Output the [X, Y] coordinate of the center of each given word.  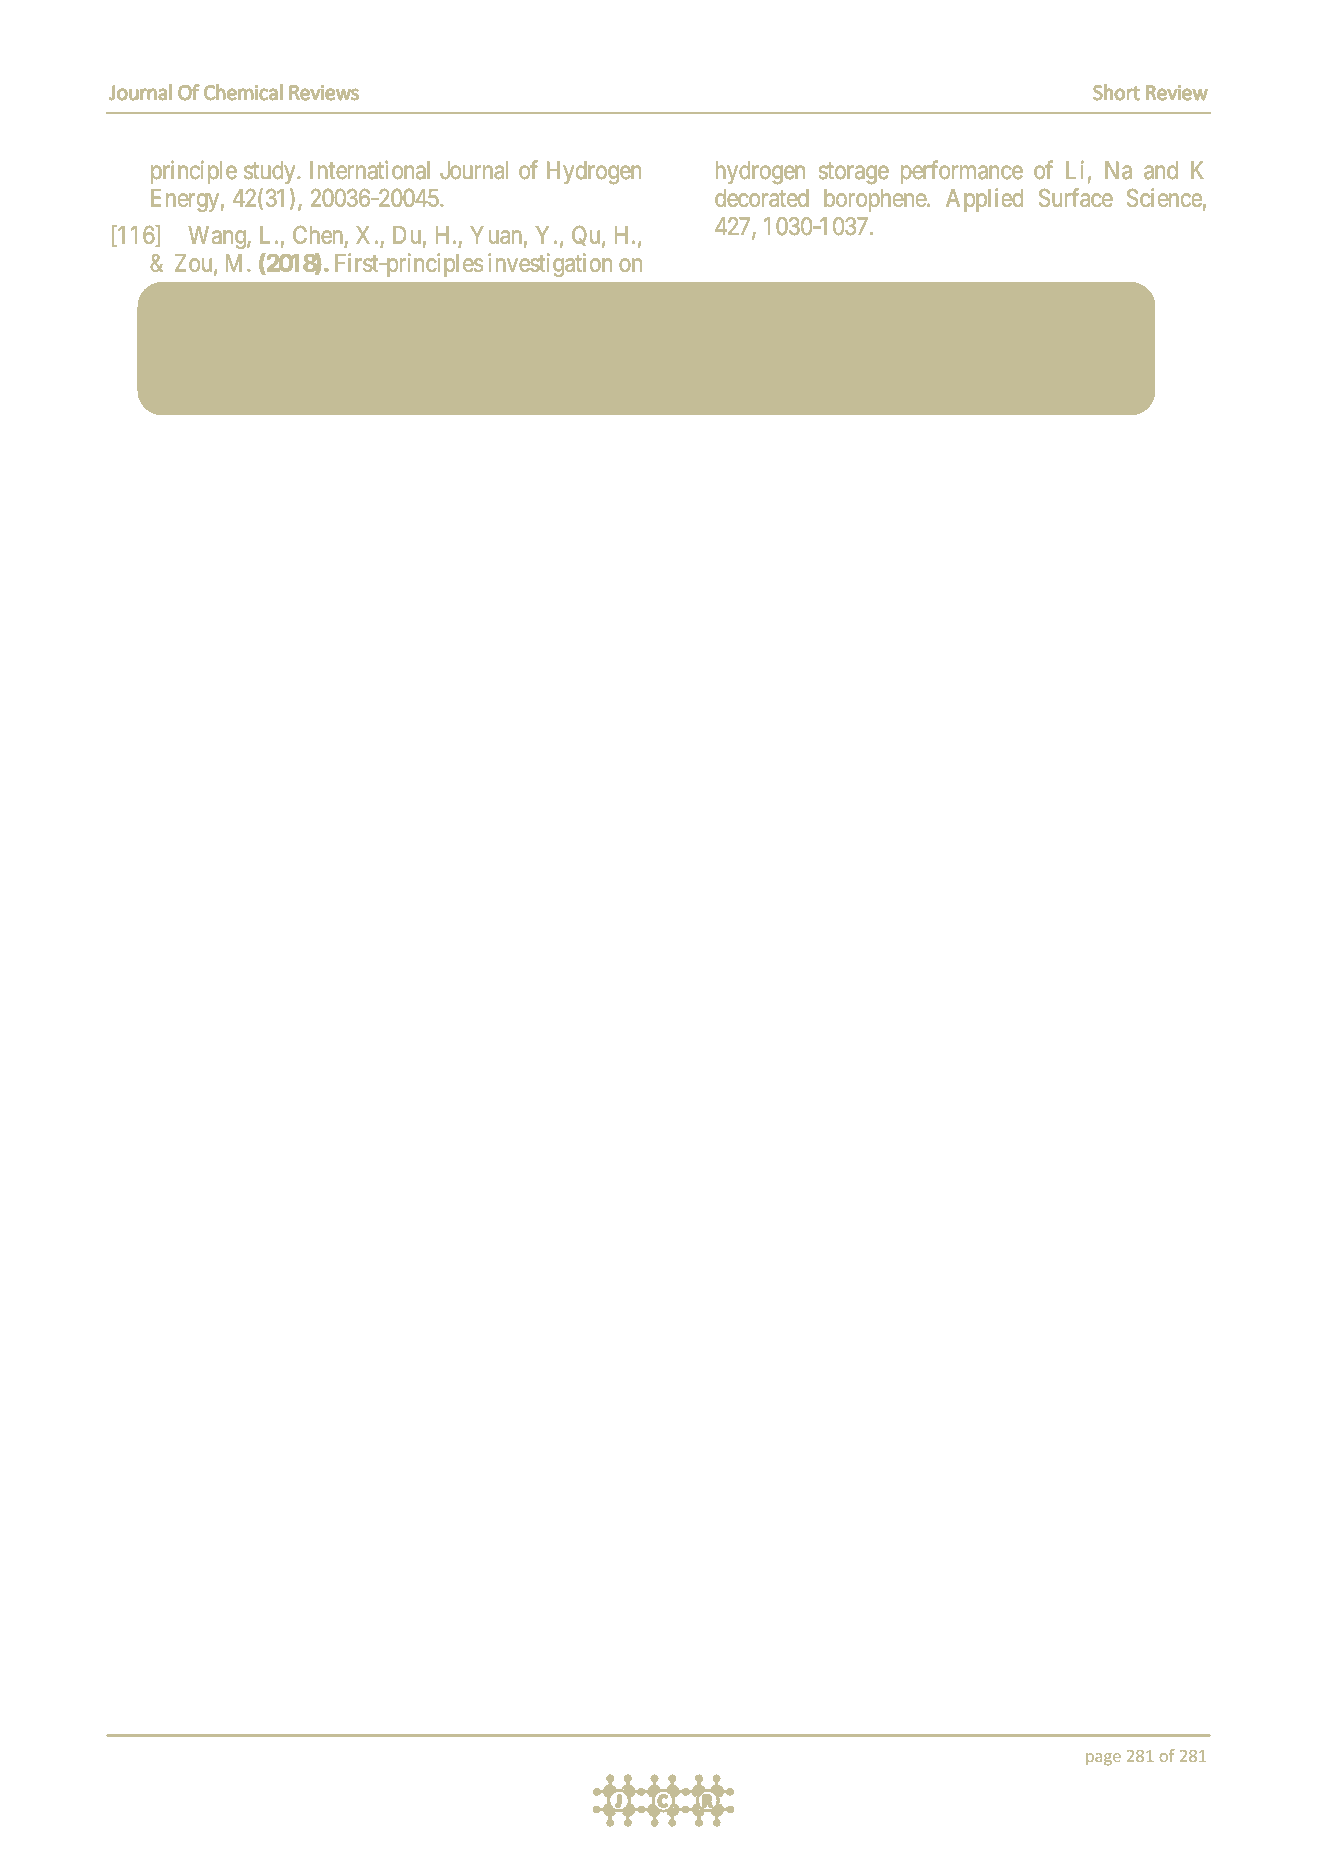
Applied [984, 200]
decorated [762, 198]
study [271, 172]
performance [962, 172]
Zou [195, 264]
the [676, 347]
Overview [886, 318]
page [1103, 1759]
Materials [484, 346]
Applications [842, 349]
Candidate [313, 346]
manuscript [404, 320]
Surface [1076, 197]
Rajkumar [684, 320]
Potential [209, 346]
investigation [550, 265]
